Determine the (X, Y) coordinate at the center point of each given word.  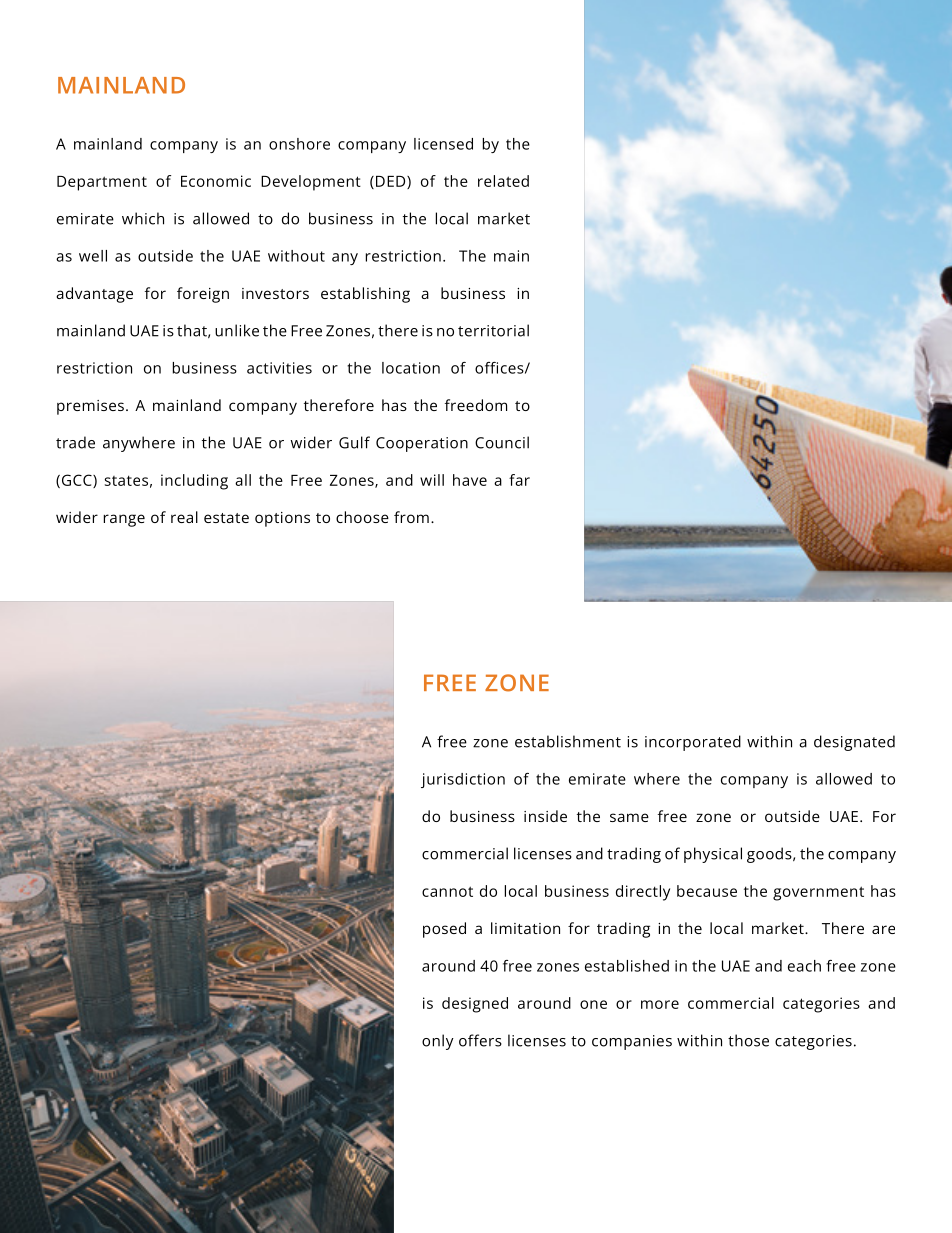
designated (854, 743)
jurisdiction (463, 780)
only (438, 1042)
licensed (443, 144)
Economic (216, 181)
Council (502, 442)
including (194, 482)
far (519, 480)
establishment (568, 741)
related (503, 181)
